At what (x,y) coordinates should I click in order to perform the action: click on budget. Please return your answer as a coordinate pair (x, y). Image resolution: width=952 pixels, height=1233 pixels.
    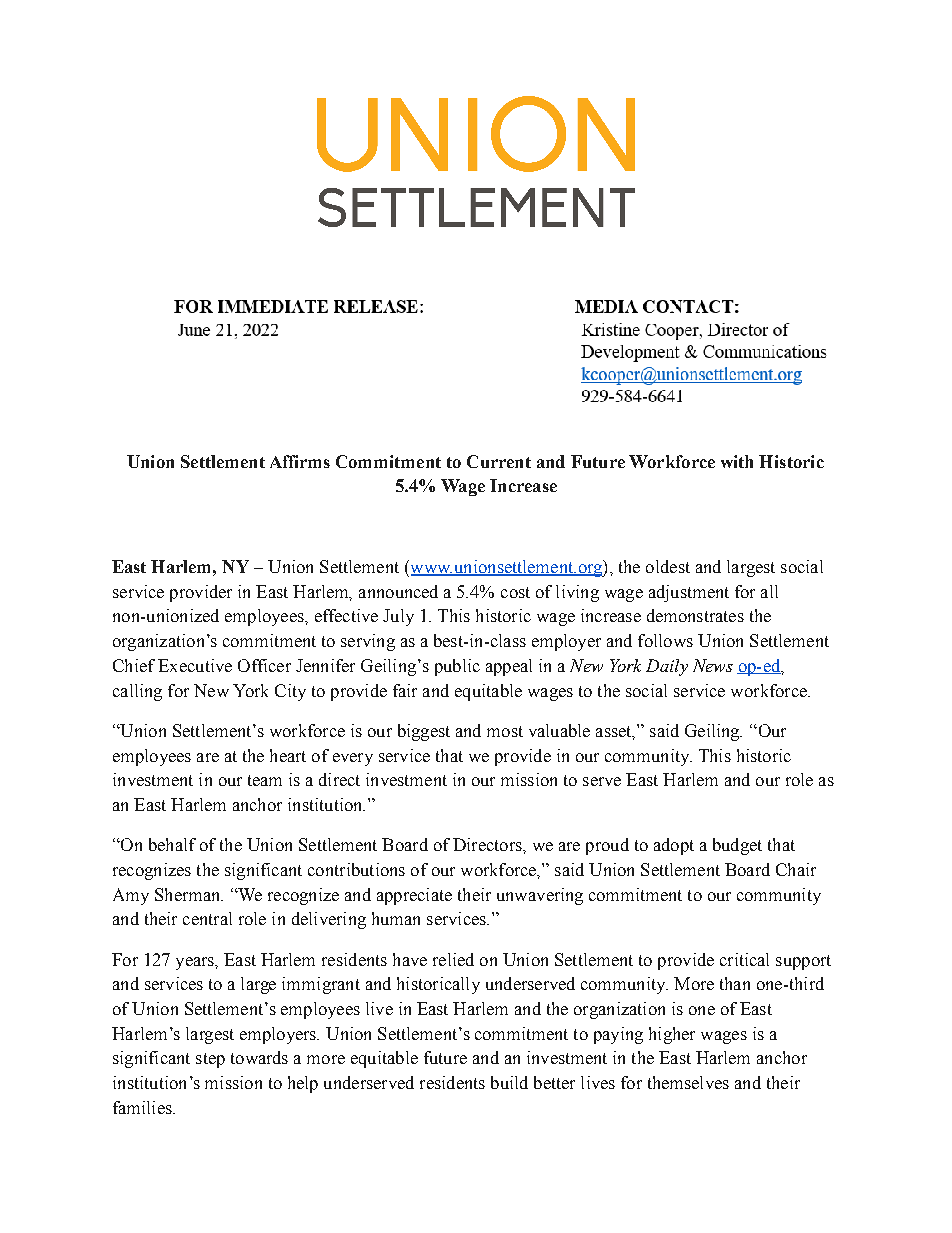
    Looking at the image, I should click on (737, 846).
